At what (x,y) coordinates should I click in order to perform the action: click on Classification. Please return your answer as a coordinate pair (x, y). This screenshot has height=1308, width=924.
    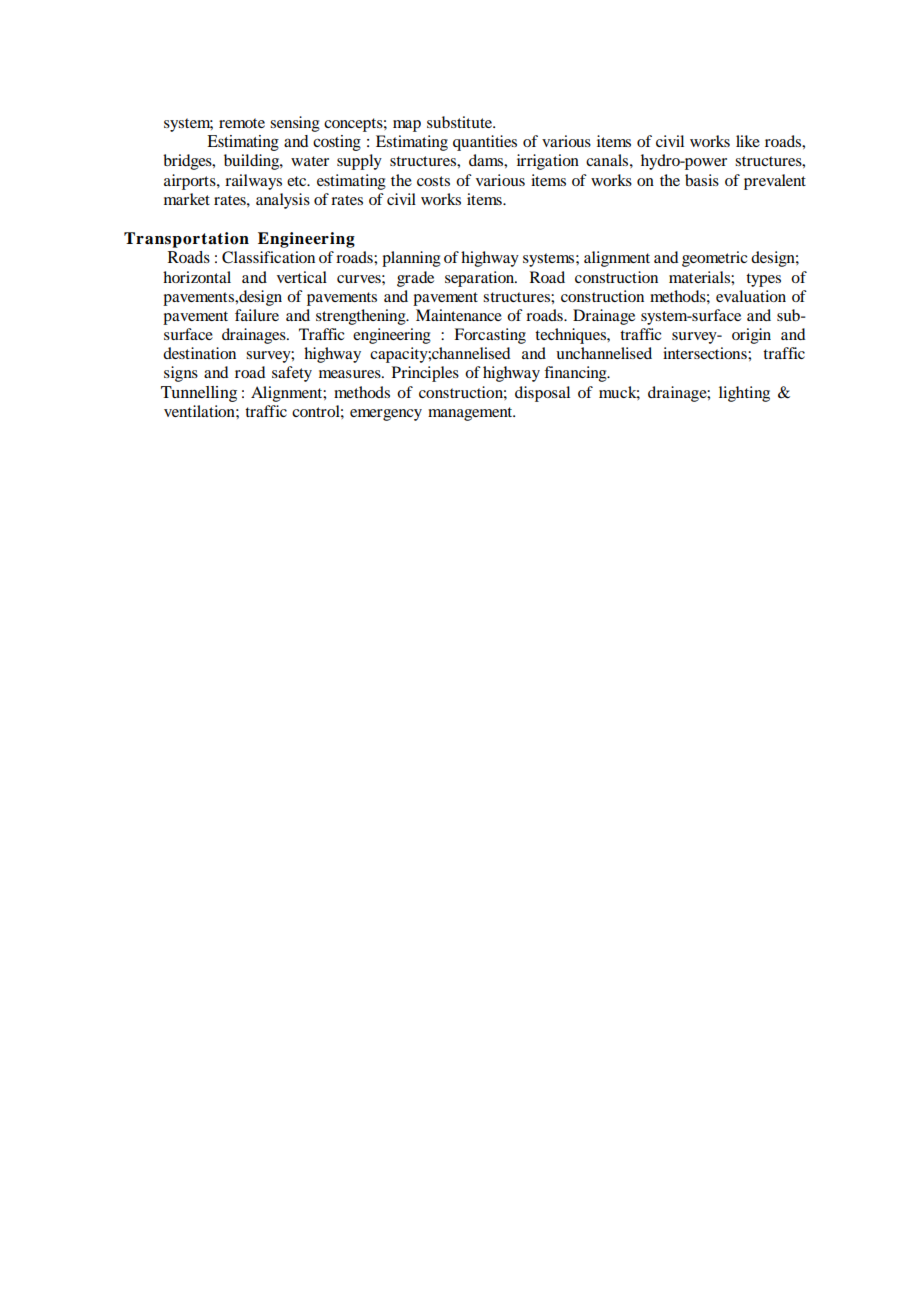
    Looking at the image, I should click on (268, 257).
